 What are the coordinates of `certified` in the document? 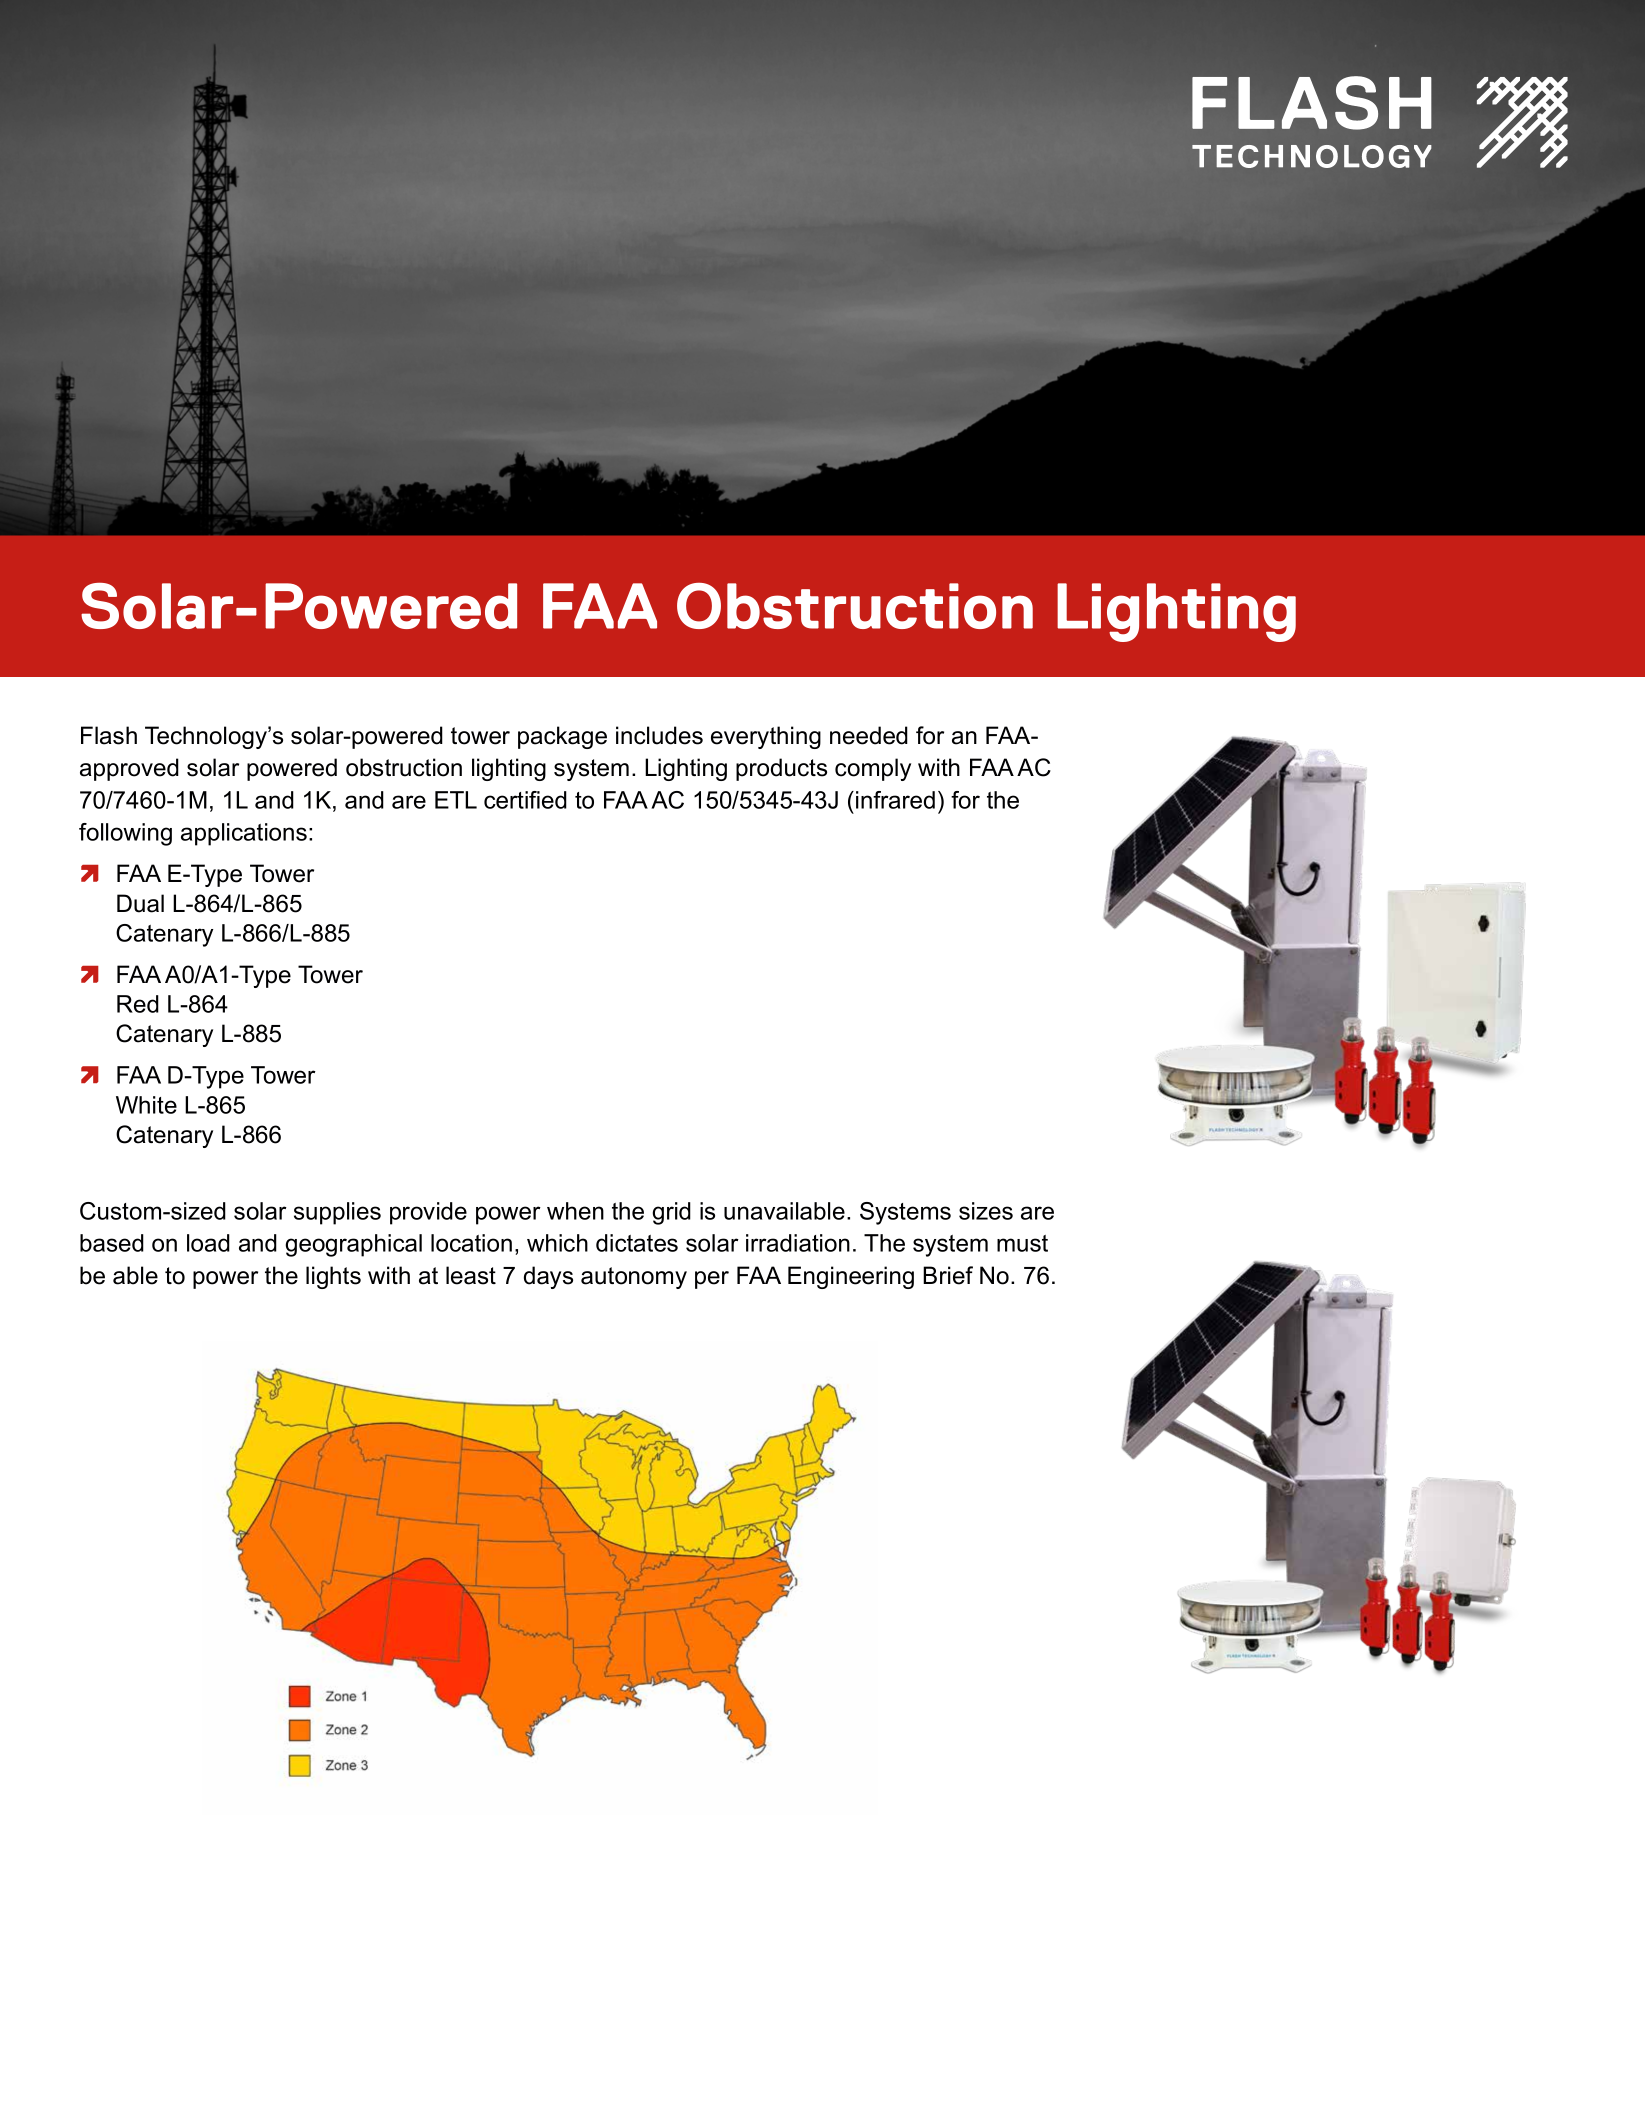 It's located at (525, 800).
